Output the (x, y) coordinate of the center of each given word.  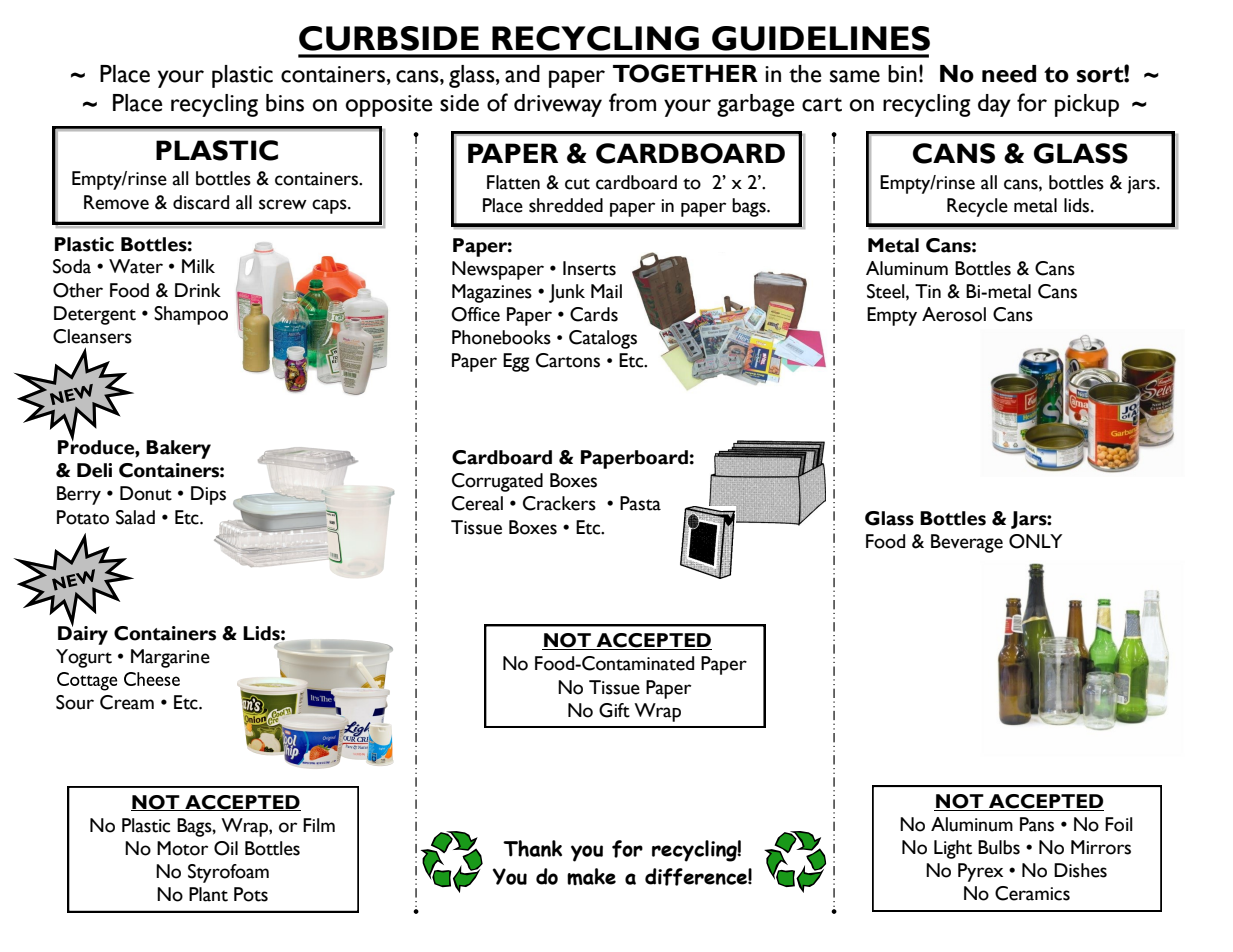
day (994, 105)
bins (285, 103)
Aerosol (954, 314)
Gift (614, 710)
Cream (127, 702)
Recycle (977, 207)
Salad (135, 517)
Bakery (178, 449)
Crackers (559, 503)
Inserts (589, 268)
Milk (198, 266)
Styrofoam (228, 873)
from (632, 102)
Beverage (967, 543)
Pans (1037, 824)
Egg (516, 362)
